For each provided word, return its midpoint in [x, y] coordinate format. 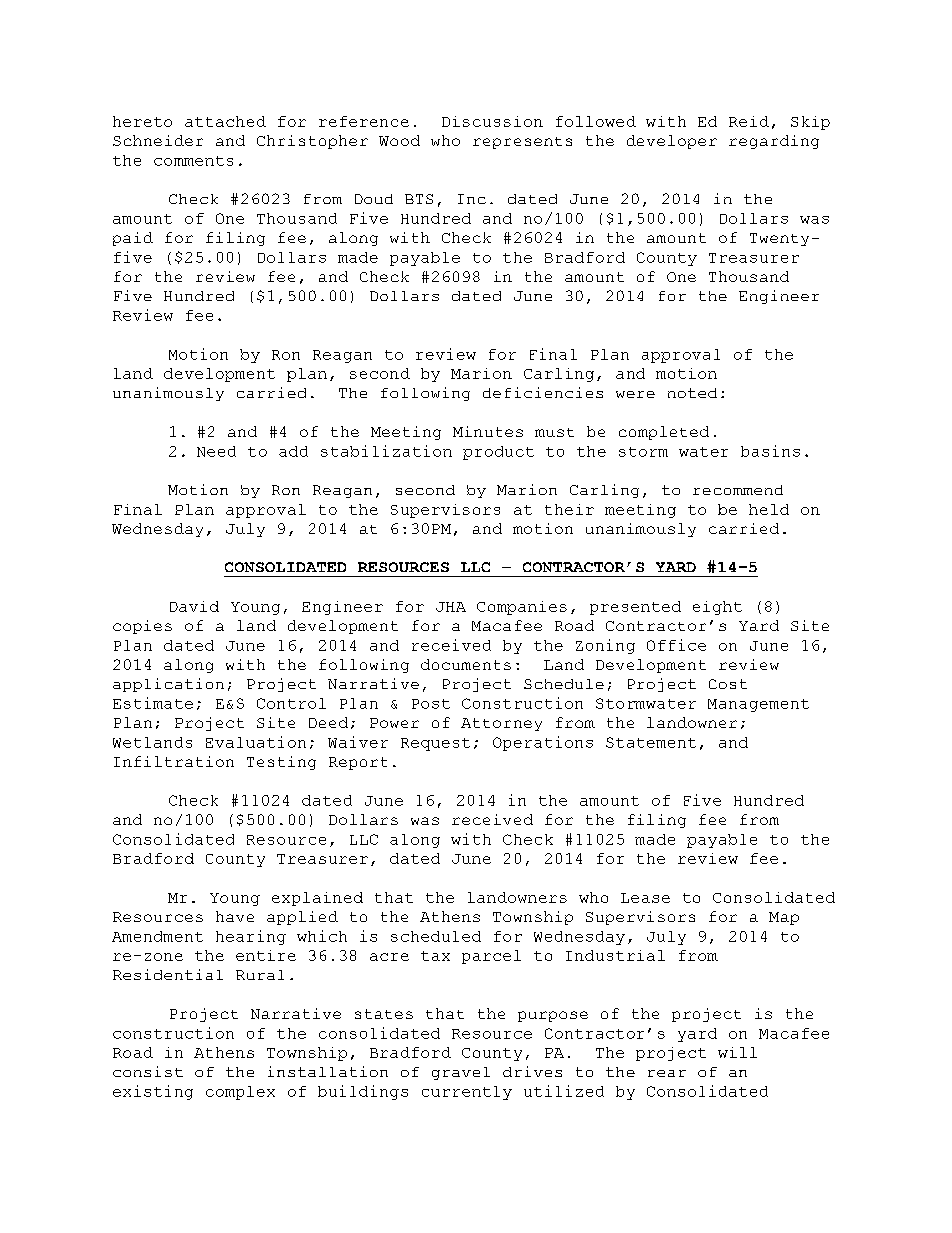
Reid [749, 121]
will [737, 1052]
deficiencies [543, 392]
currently [467, 1093]
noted [692, 393]
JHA [451, 607]
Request [435, 744]
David [194, 606]
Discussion [492, 121]
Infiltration [174, 761]
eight [717, 608]
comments [193, 161]
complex [240, 1093]
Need [216, 451]
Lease [645, 898]
